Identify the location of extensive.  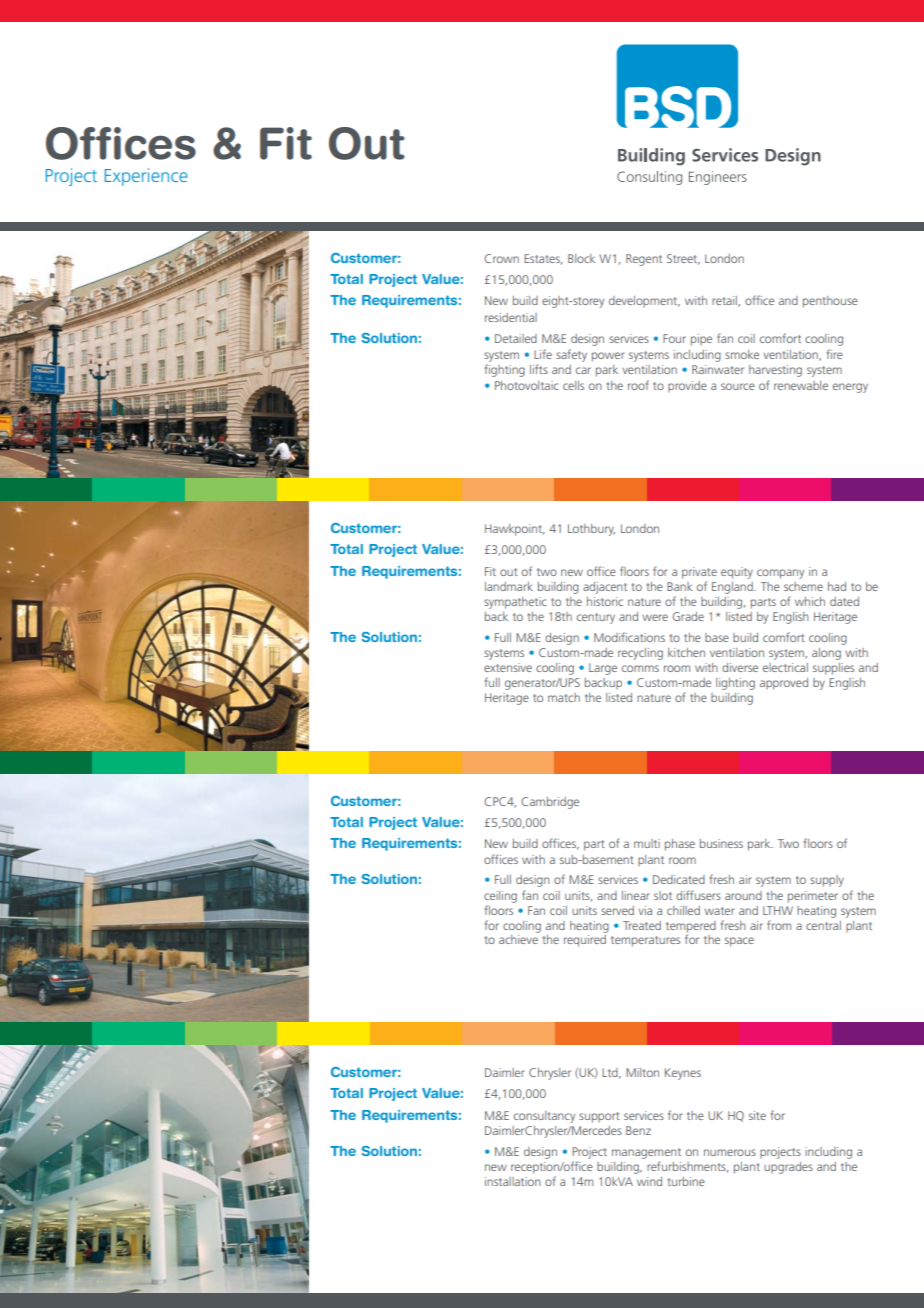
(508, 667).
